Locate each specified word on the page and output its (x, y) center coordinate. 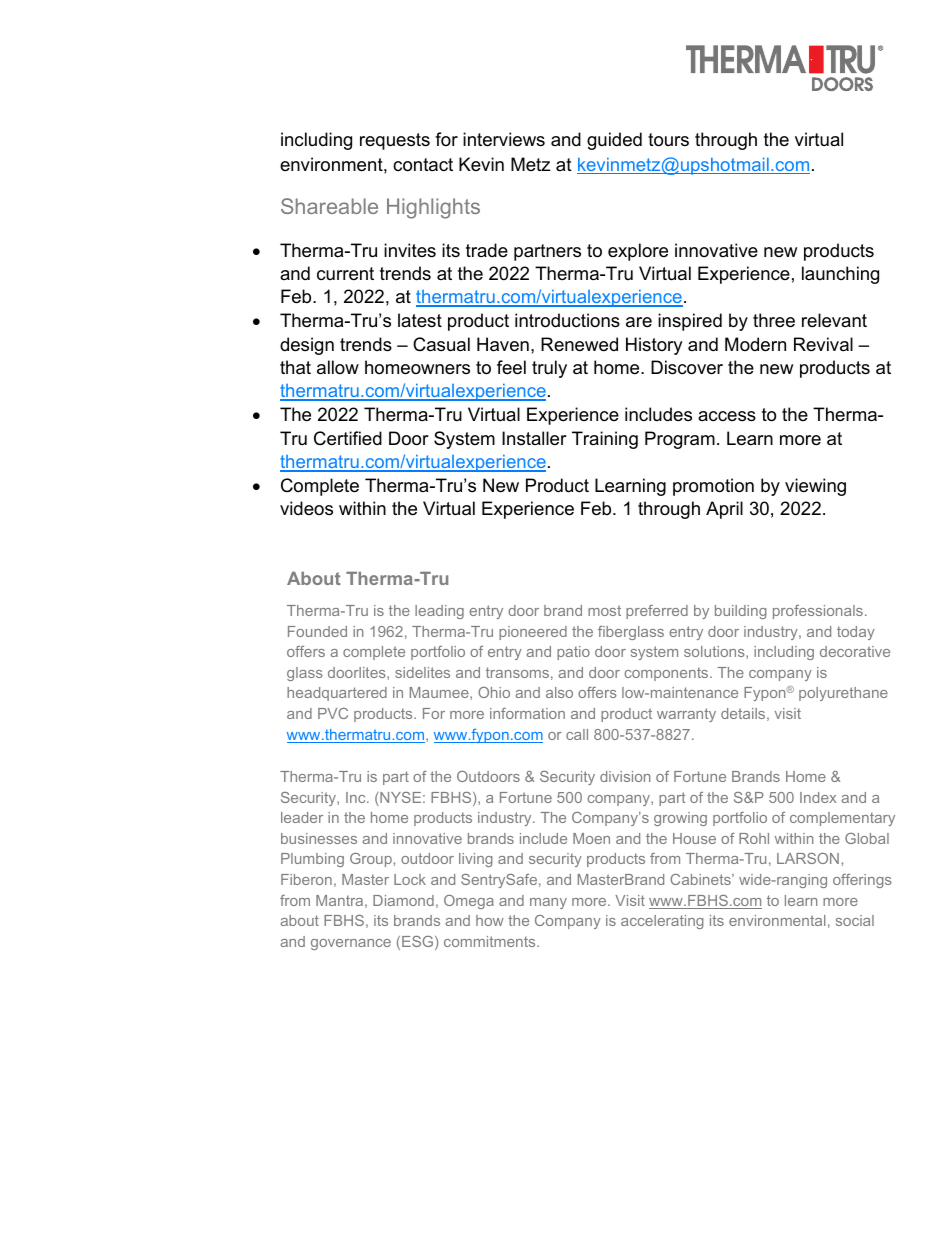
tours (668, 140)
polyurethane (843, 694)
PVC (333, 713)
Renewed (579, 344)
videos (306, 508)
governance (351, 944)
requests (395, 141)
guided (614, 141)
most (604, 610)
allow (338, 367)
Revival (823, 344)
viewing (815, 487)
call (577, 734)
